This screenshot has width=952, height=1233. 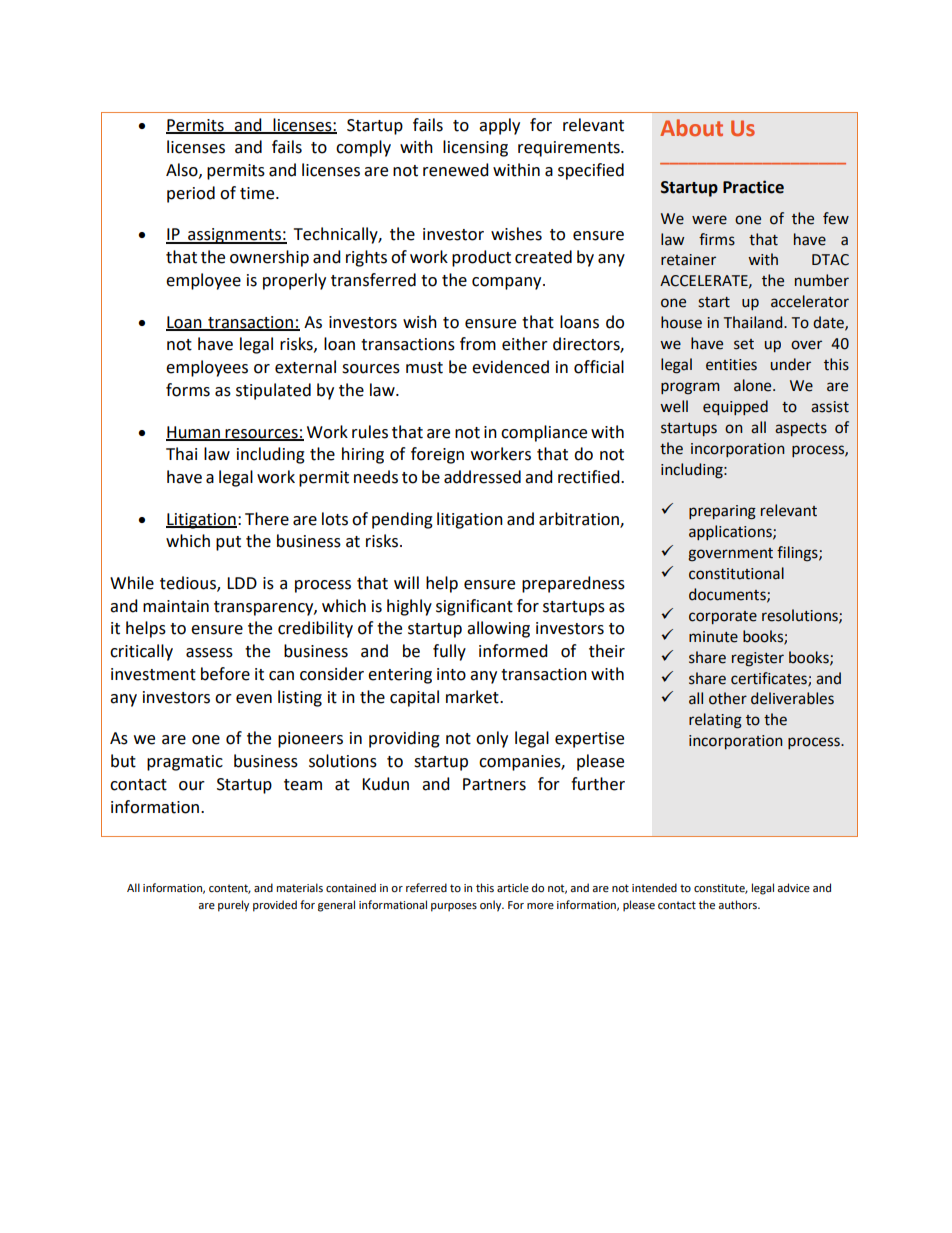 I want to click on purely, so click(x=233, y=906).
